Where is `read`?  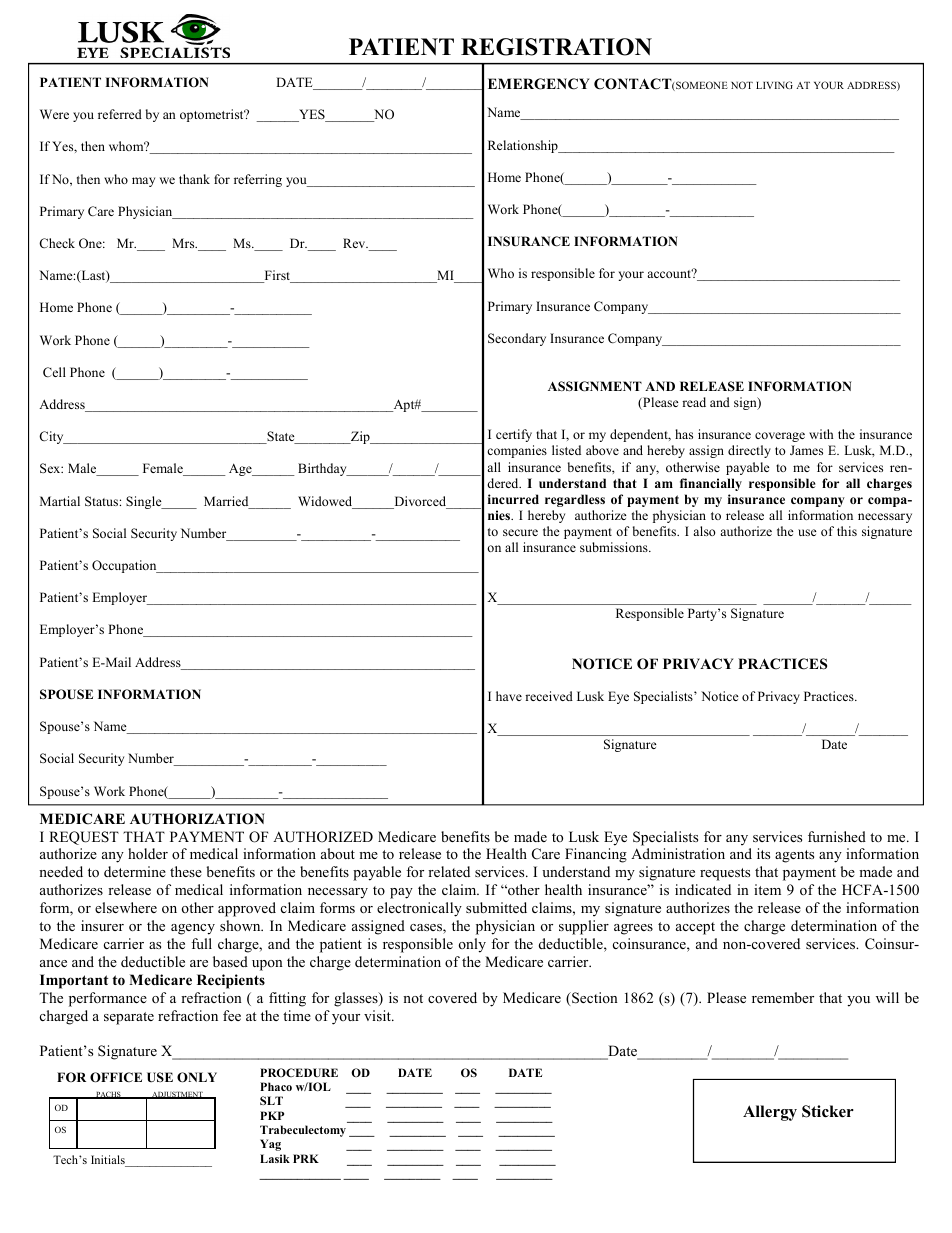 read is located at coordinates (694, 402).
